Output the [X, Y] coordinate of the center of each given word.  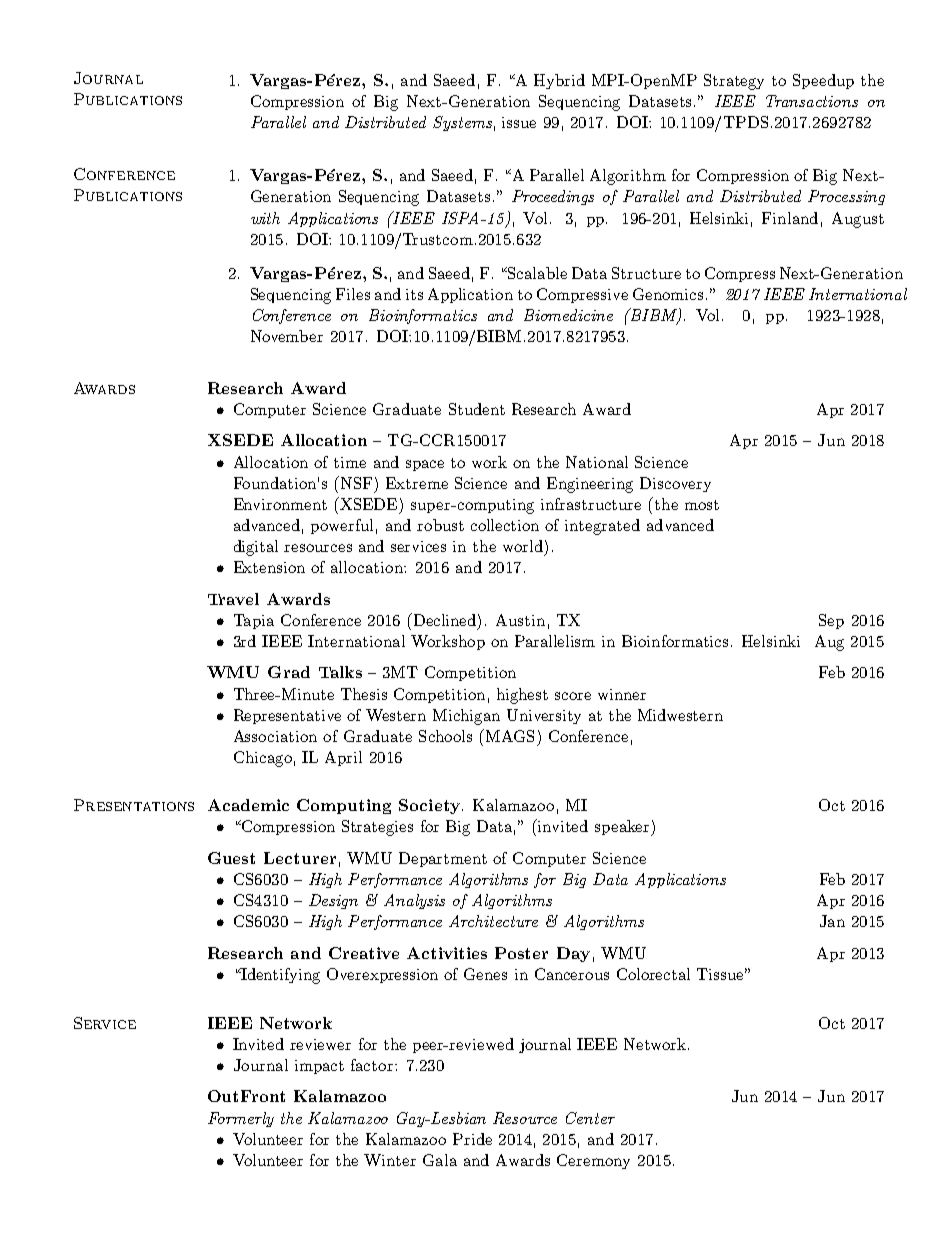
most [702, 505]
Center [590, 1118]
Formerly [241, 1119]
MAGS [508, 735]
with [265, 218]
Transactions [812, 101]
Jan [832, 921]
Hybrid [559, 81]
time [350, 462]
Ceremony [593, 1161]
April [343, 758]
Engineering [590, 485]
